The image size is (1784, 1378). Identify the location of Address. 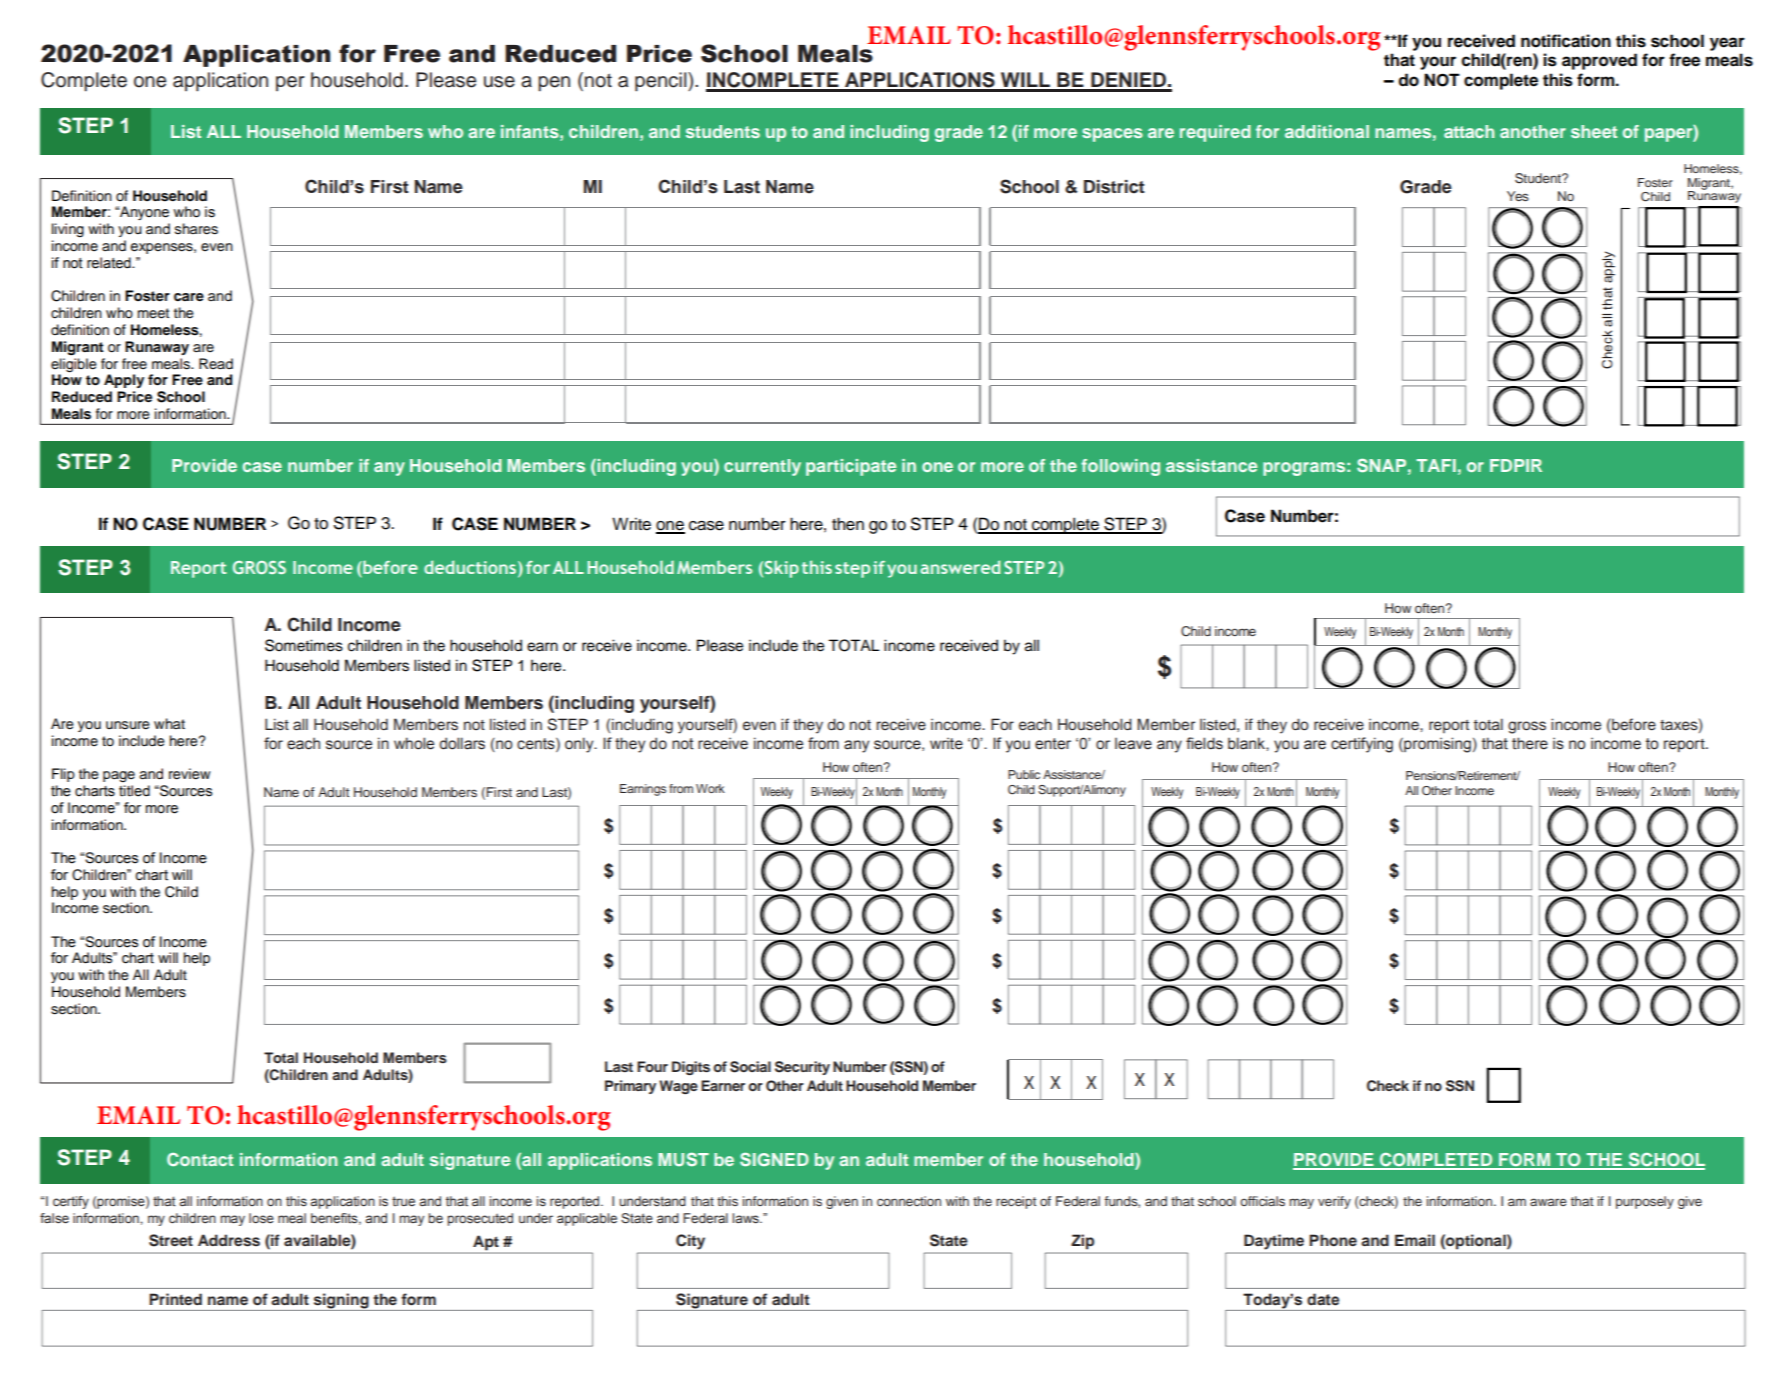
(229, 1240).
